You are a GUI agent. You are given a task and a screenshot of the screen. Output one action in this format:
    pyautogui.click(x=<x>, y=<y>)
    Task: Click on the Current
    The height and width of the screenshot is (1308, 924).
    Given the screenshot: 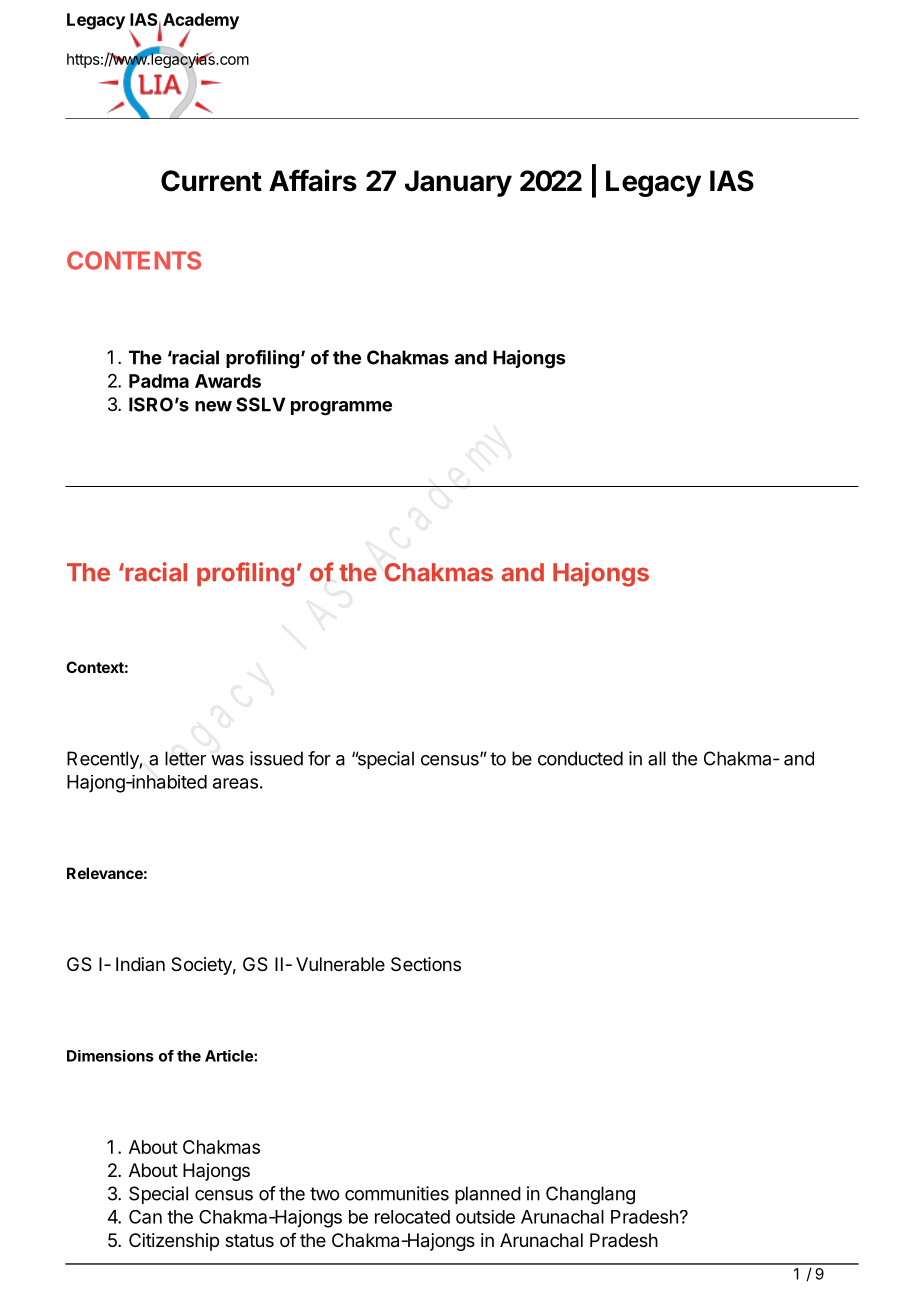 What is the action you would take?
    pyautogui.click(x=211, y=181)
